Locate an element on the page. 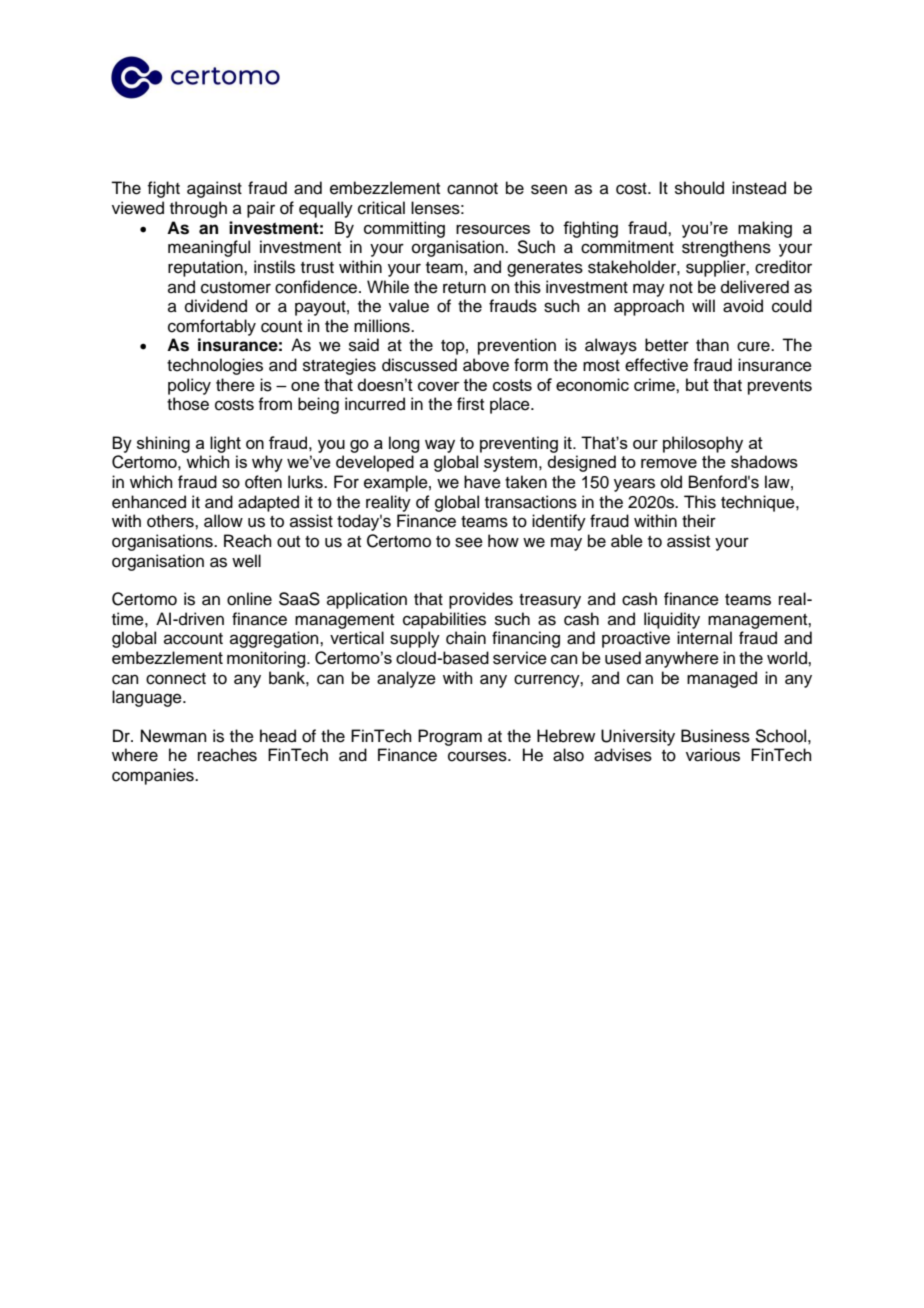  through is located at coordinates (198, 209).
